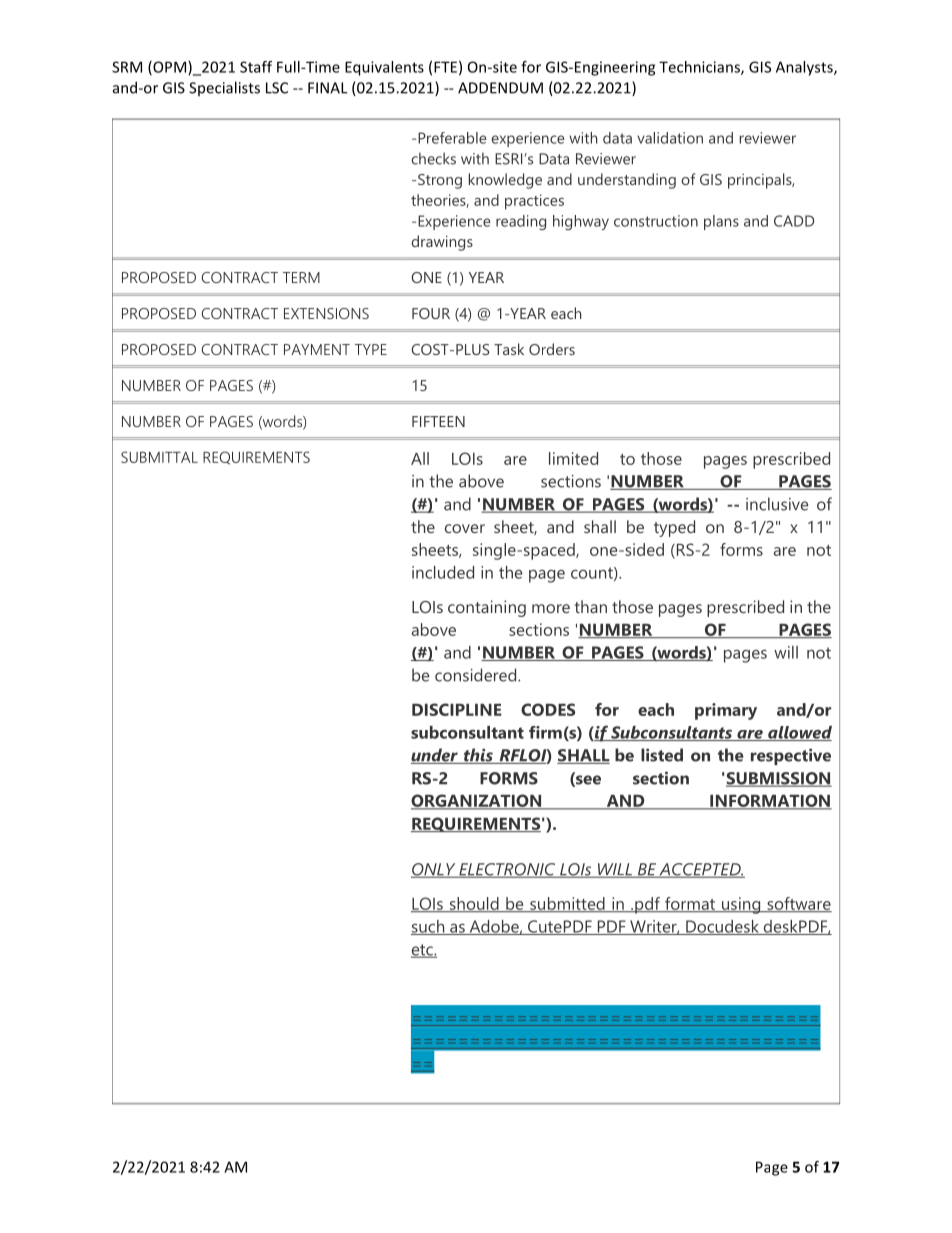 The width and height of the document is (952, 1233). What do you see at coordinates (465, 528) in the document?
I see `cover` at bounding box center [465, 528].
